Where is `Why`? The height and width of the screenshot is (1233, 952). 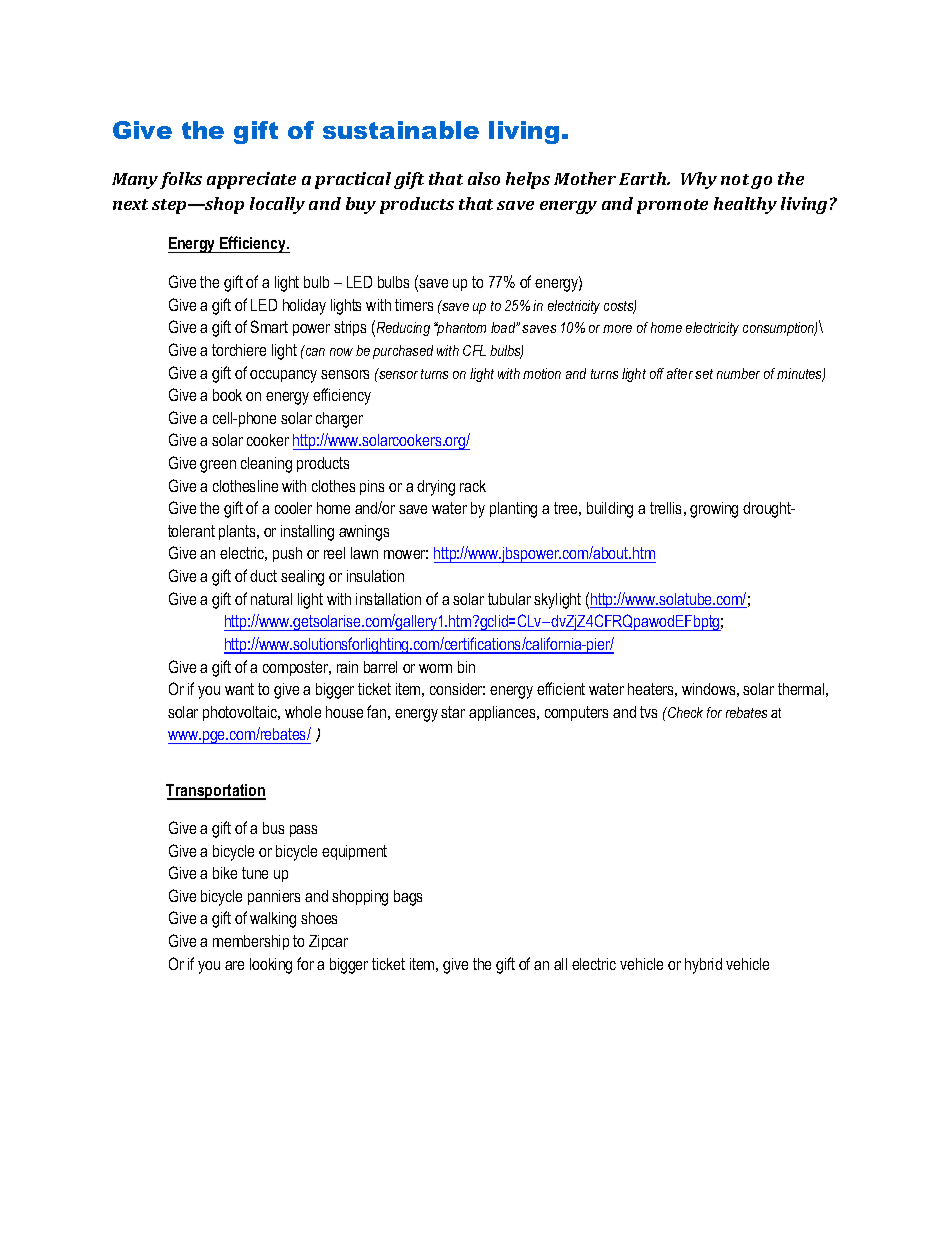 Why is located at coordinates (699, 180).
